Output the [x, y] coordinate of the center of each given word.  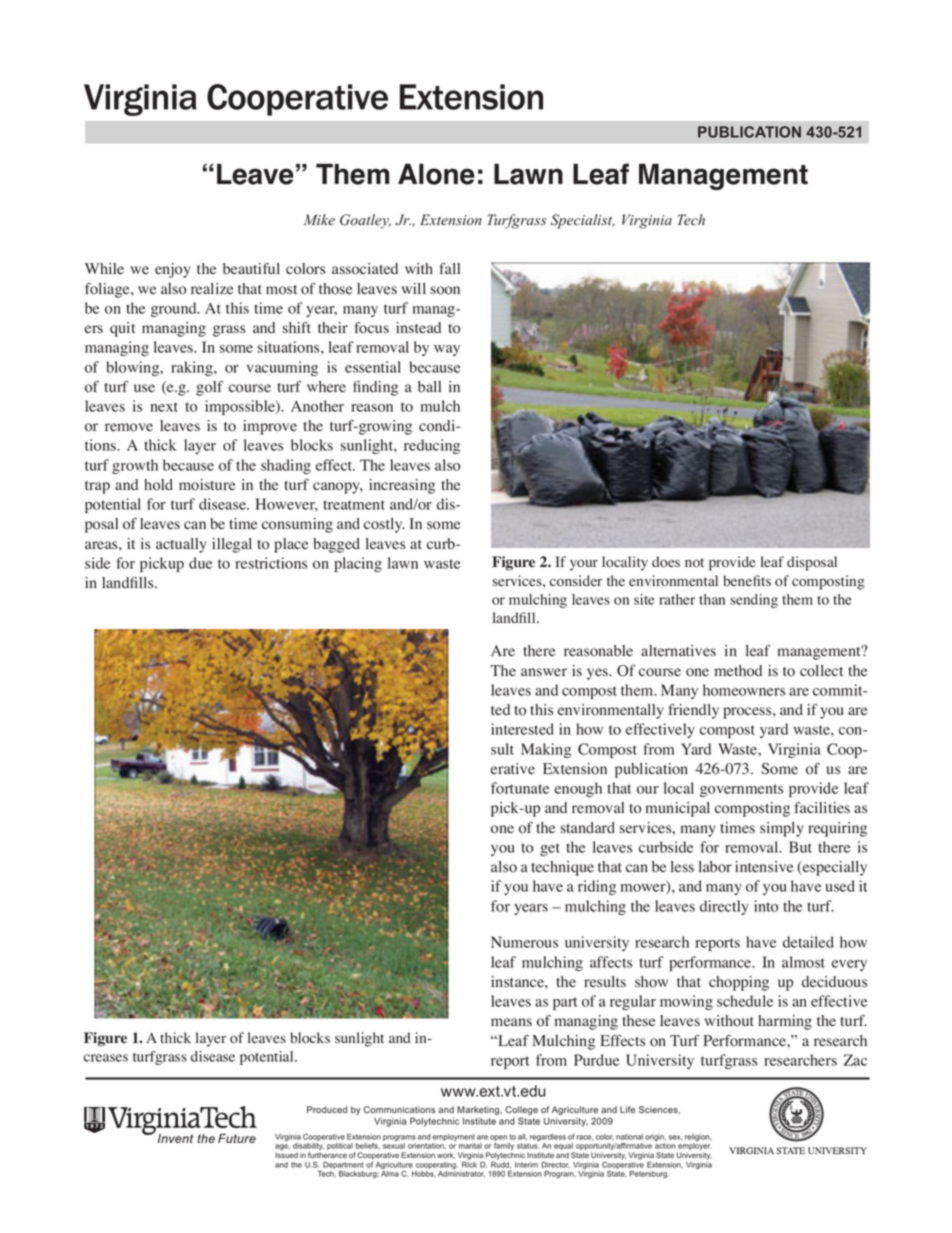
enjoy [173, 270]
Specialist [583, 221]
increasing [402, 486]
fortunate [520, 788]
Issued [286, 1154]
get [550, 849]
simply [782, 829]
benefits [747, 581]
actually [181, 545]
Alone [436, 174]
